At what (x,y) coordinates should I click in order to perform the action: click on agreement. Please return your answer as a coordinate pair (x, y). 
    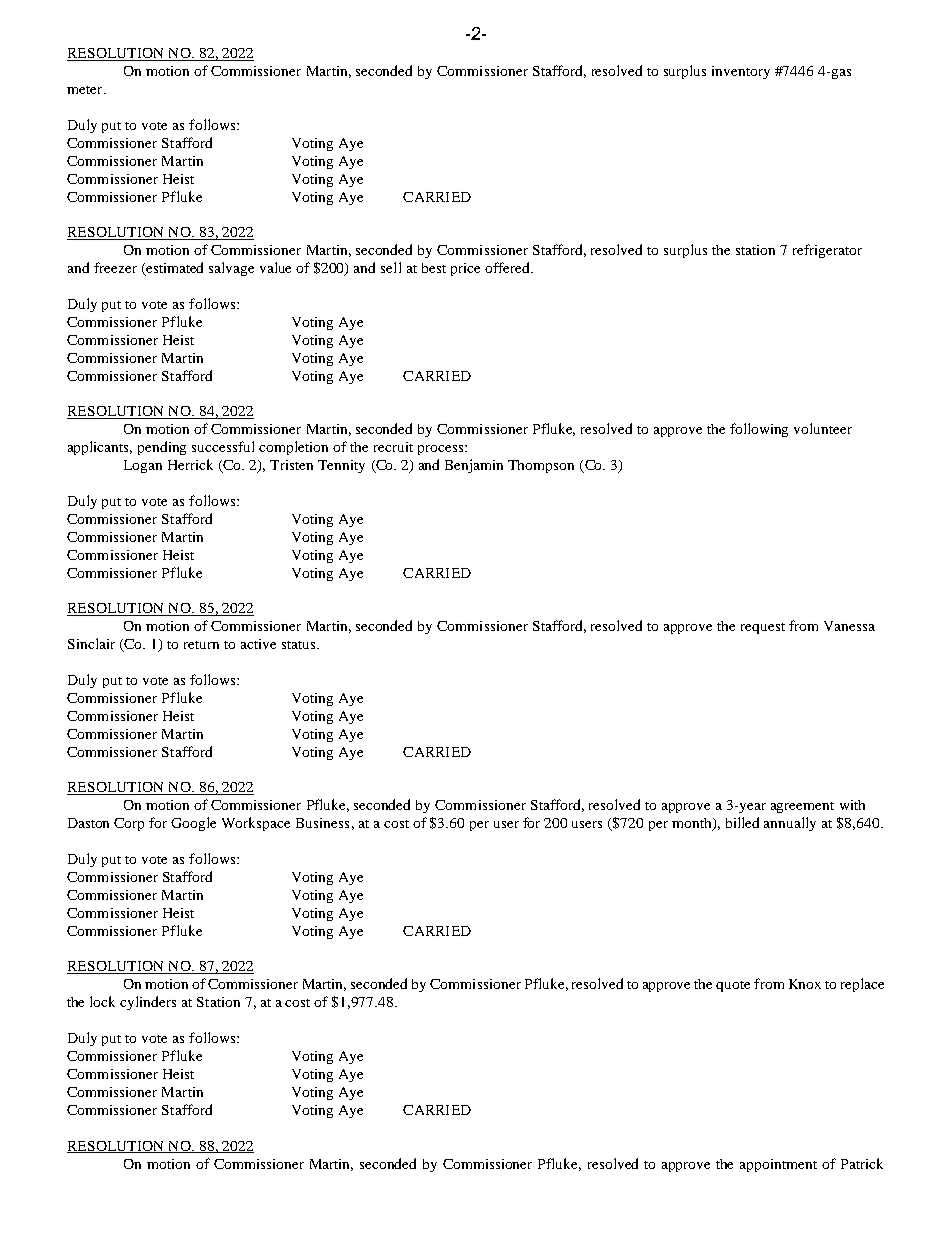
    Looking at the image, I should click on (802, 807).
